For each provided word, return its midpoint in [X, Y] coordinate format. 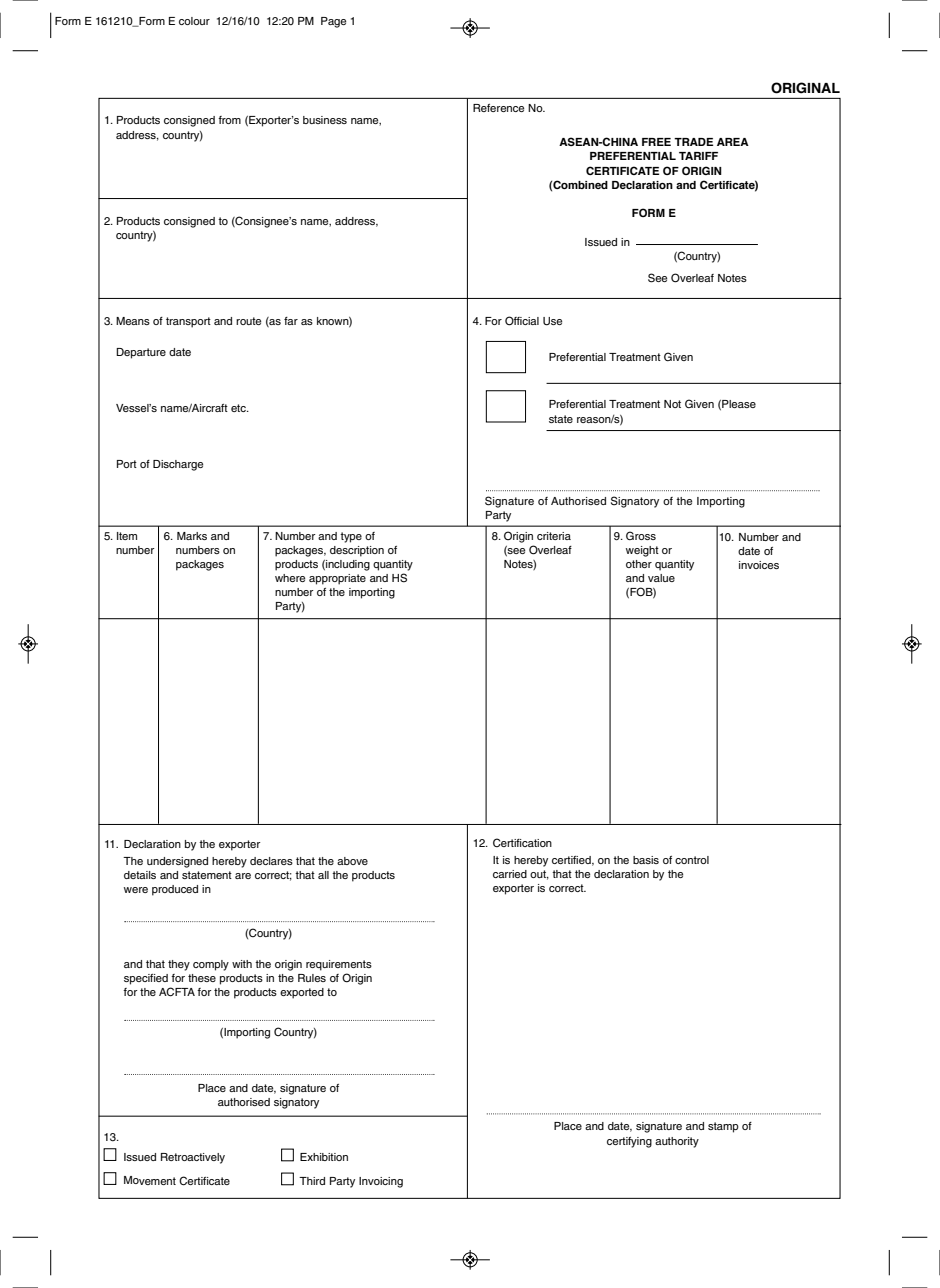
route [248, 321]
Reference [498, 108]
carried [510, 874]
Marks [192, 536]
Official [522, 321]
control [692, 860]
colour [194, 21]
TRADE [693, 142]
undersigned [177, 862]
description [357, 551]
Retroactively [193, 1158]
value [661, 578]
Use [552, 321]
